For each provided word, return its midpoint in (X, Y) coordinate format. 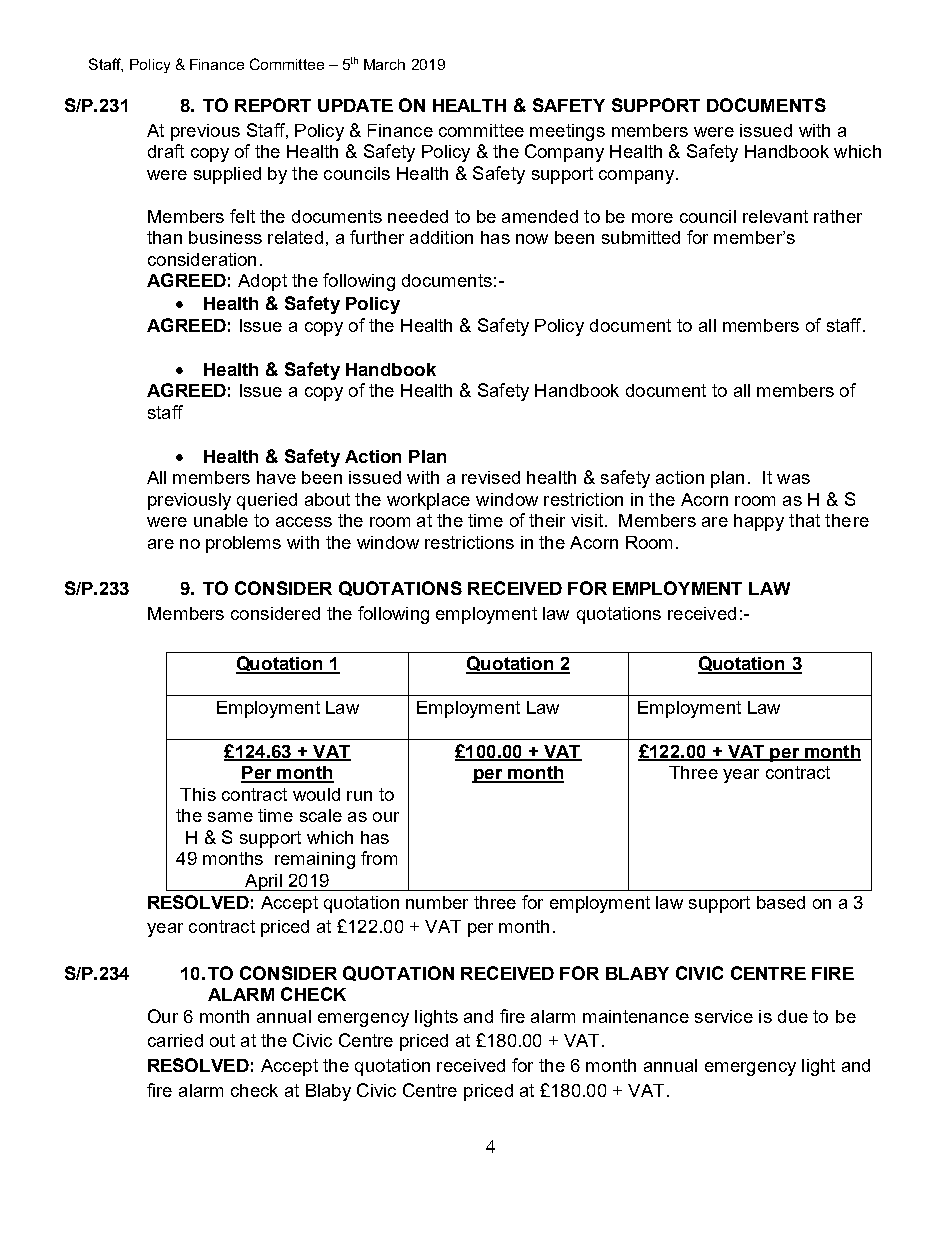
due (793, 1016)
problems (243, 544)
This (198, 794)
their (547, 520)
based (781, 902)
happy (759, 522)
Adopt (262, 282)
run (359, 796)
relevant (775, 216)
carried (175, 1040)
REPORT (273, 105)
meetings (567, 132)
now (532, 239)
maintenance (636, 1016)
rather (838, 216)
